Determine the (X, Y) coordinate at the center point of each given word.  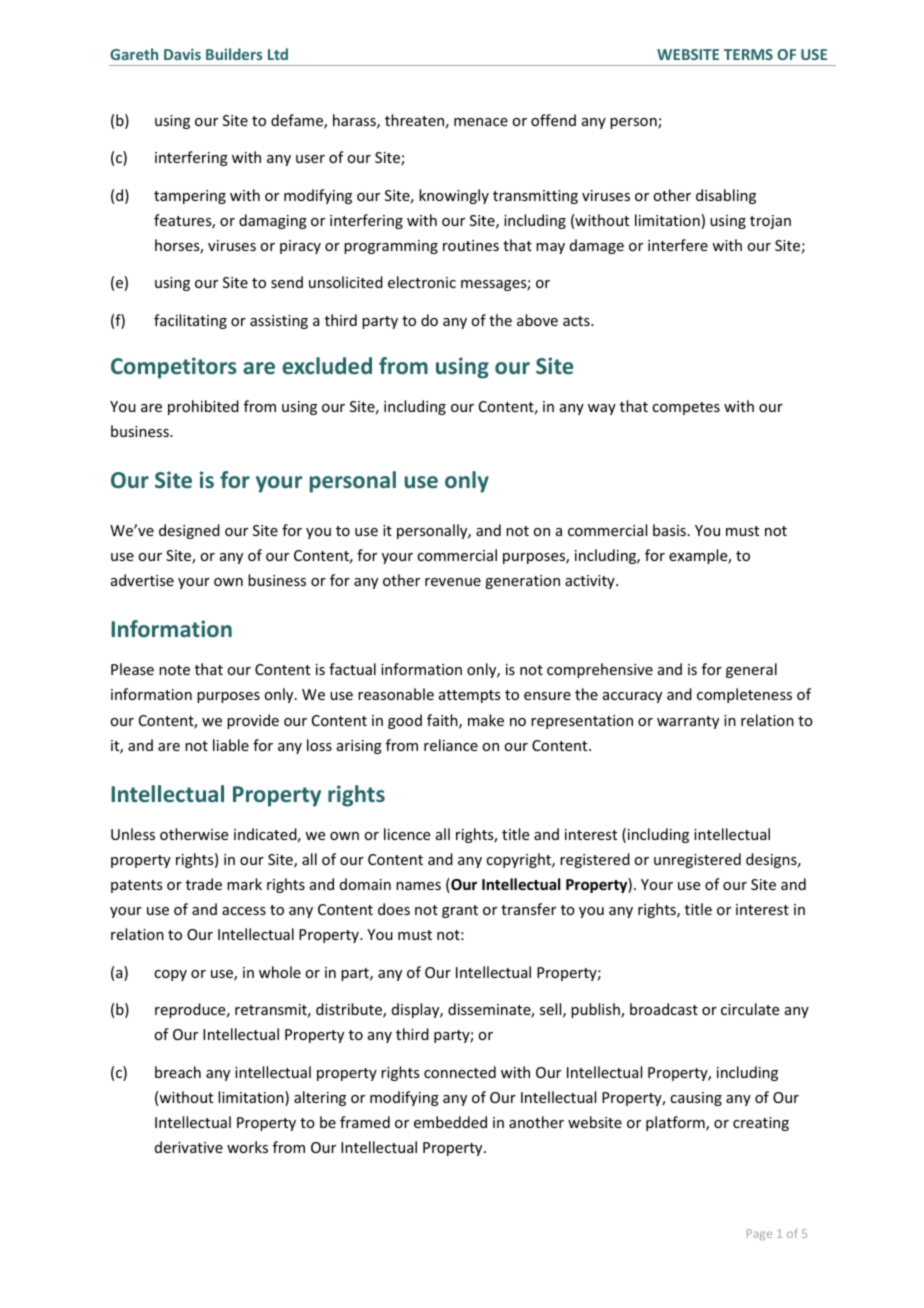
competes (686, 408)
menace (481, 122)
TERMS (748, 54)
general (751, 670)
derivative (189, 1147)
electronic (422, 282)
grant (460, 911)
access (244, 911)
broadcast (664, 1009)
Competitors (174, 368)
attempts (469, 696)
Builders (234, 54)
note (174, 670)
